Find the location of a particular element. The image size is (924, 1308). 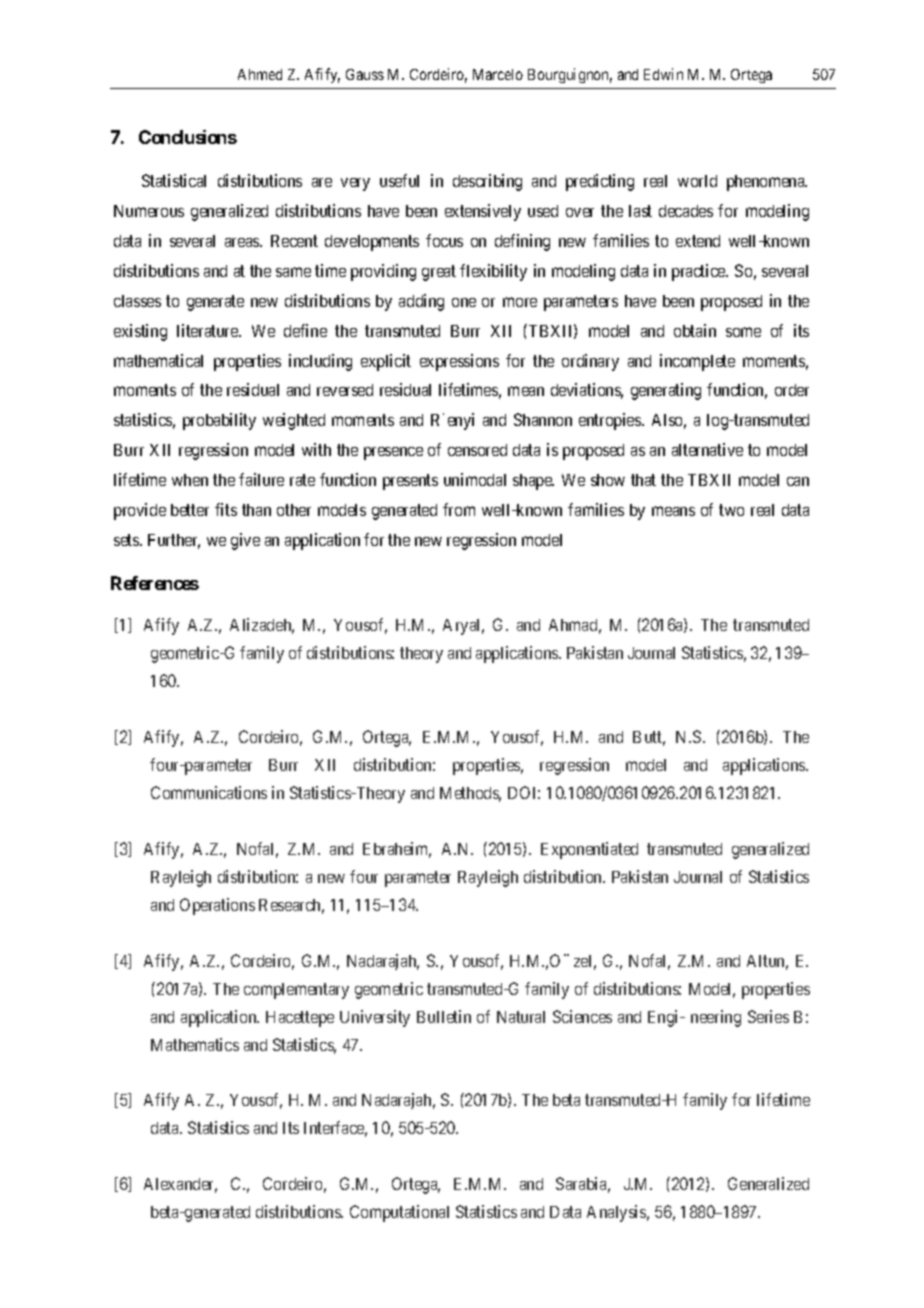

Series is located at coordinates (768, 1016).
